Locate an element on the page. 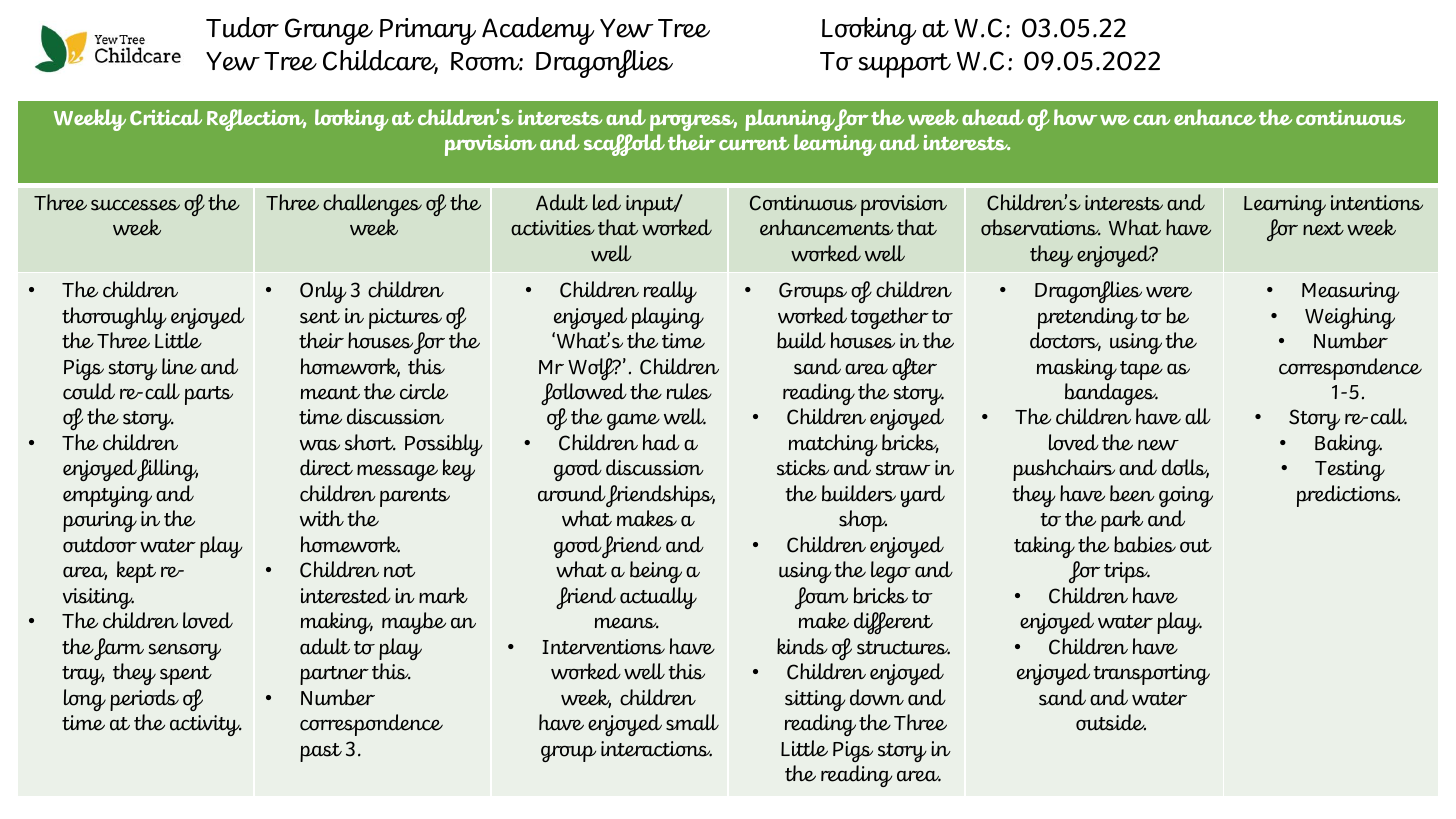  tape is located at coordinates (1141, 370).
